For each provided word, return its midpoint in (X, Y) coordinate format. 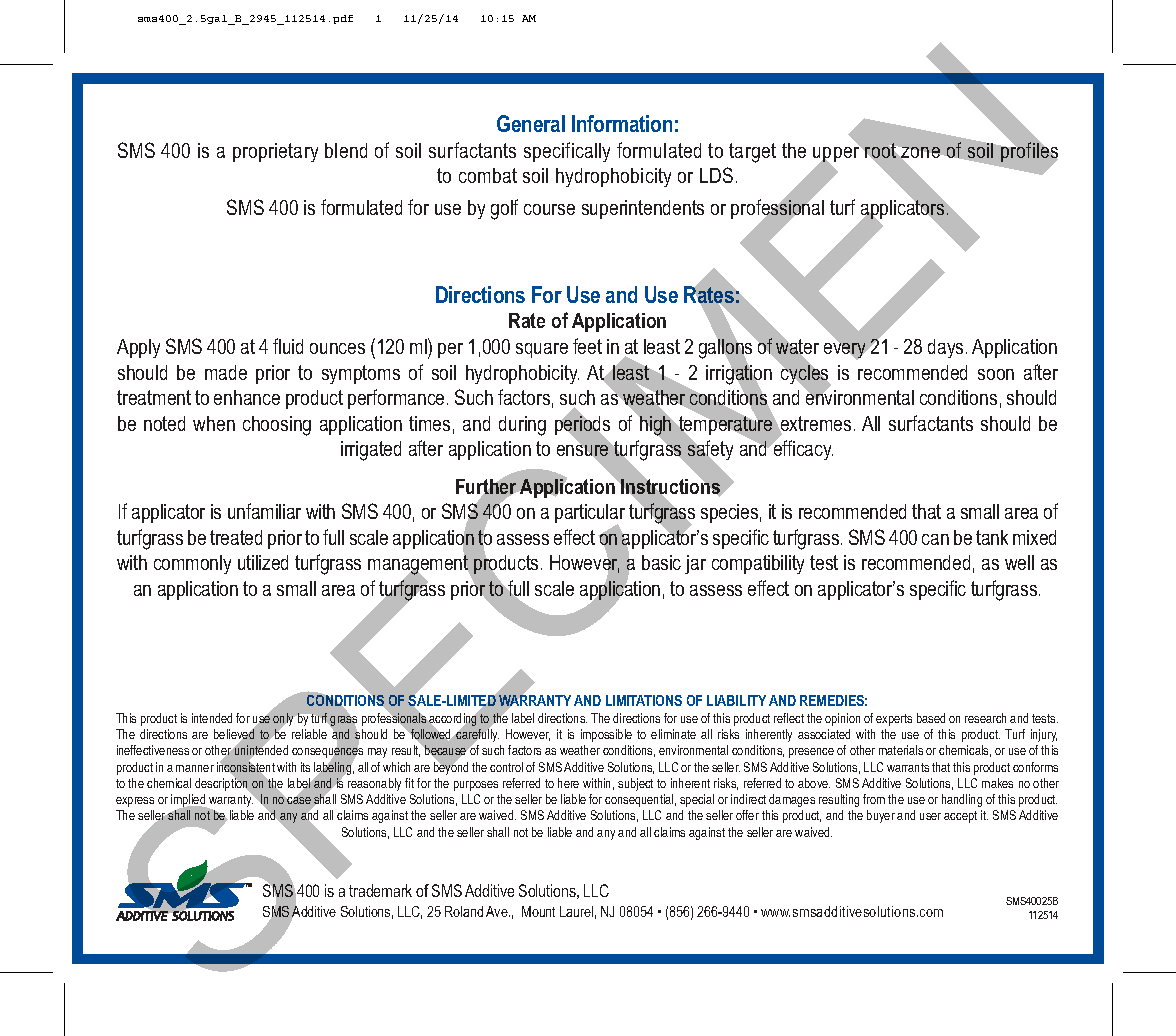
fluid (288, 346)
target (752, 153)
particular (590, 515)
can (935, 539)
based (931, 718)
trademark (380, 890)
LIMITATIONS (644, 700)
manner (195, 768)
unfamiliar (264, 511)
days (945, 348)
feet (587, 346)
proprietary (275, 152)
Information (622, 123)
